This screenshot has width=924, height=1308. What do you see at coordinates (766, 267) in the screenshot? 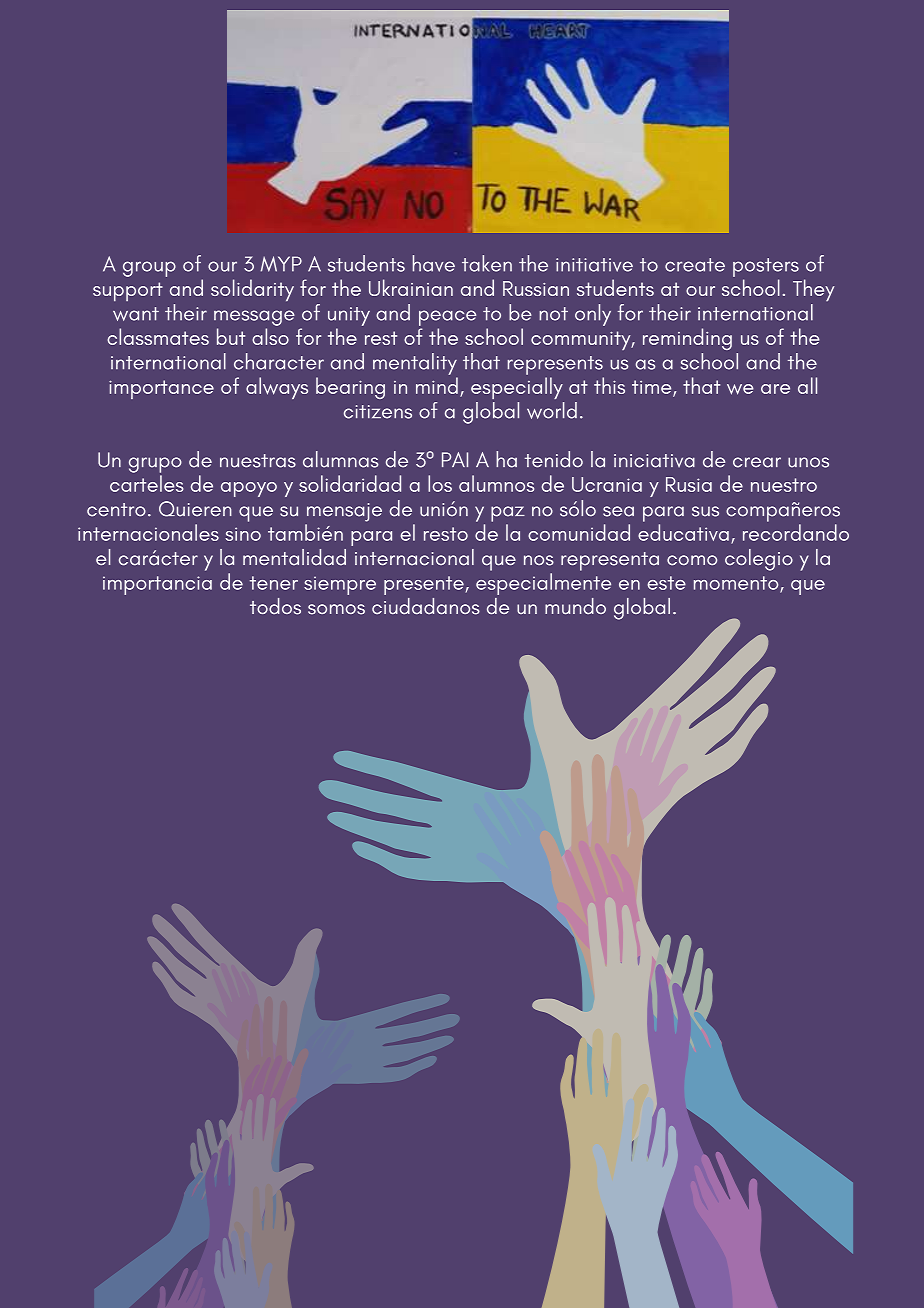
I see `posters` at bounding box center [766, 267].
